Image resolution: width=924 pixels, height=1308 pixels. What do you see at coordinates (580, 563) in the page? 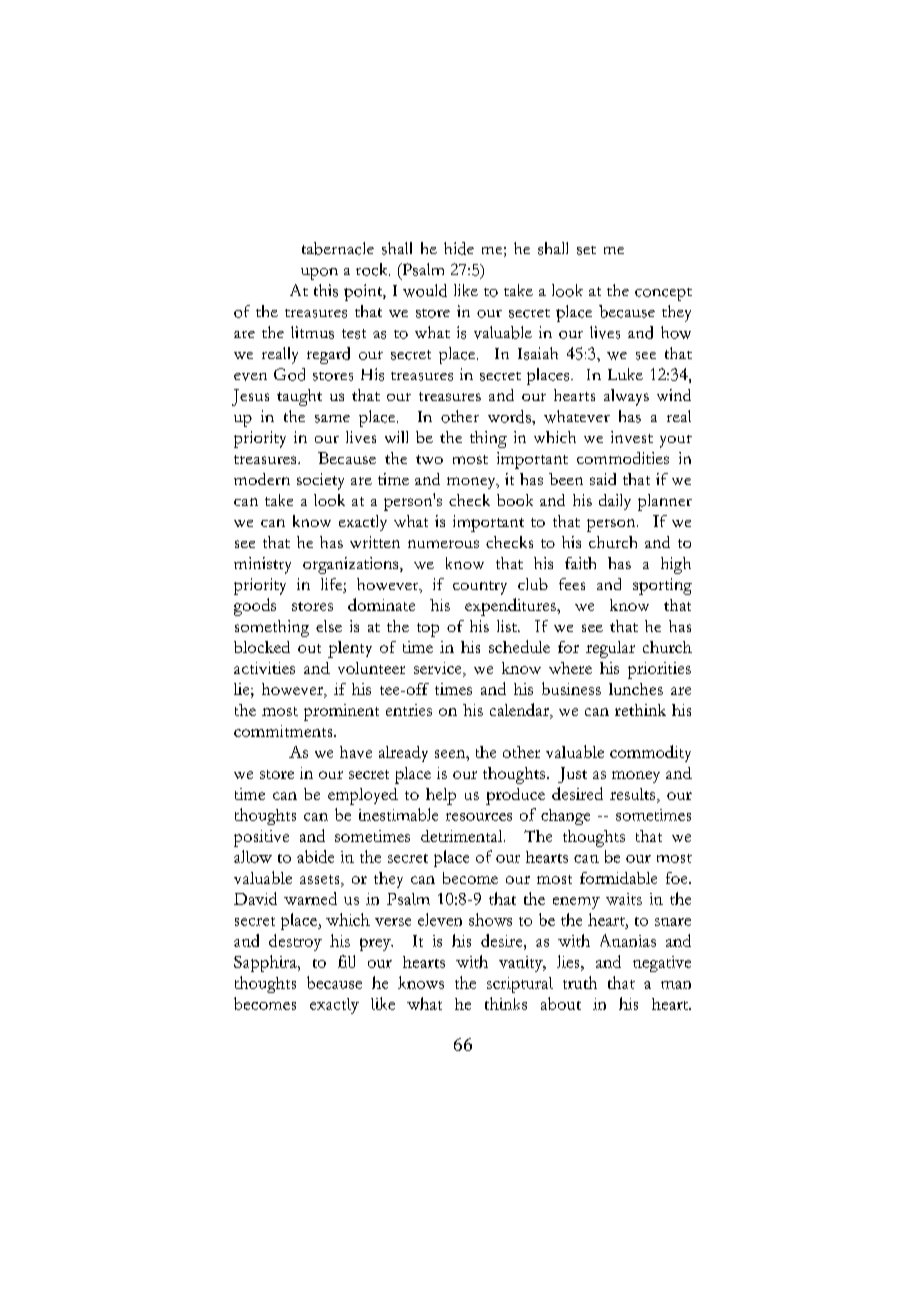
I see `faith` at bounding box center [580, 563].
